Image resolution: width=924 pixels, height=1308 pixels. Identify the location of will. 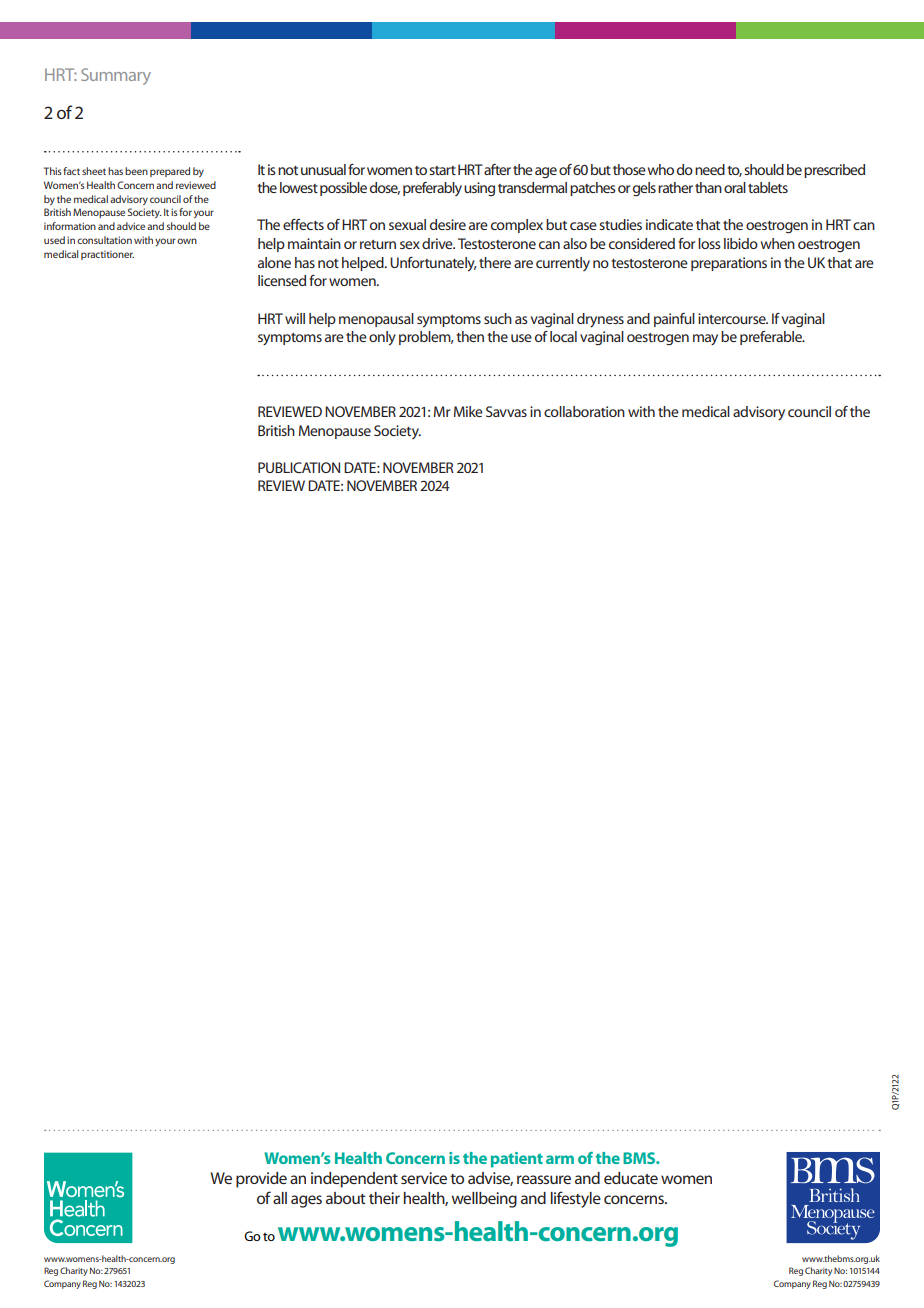
(295, 318).
